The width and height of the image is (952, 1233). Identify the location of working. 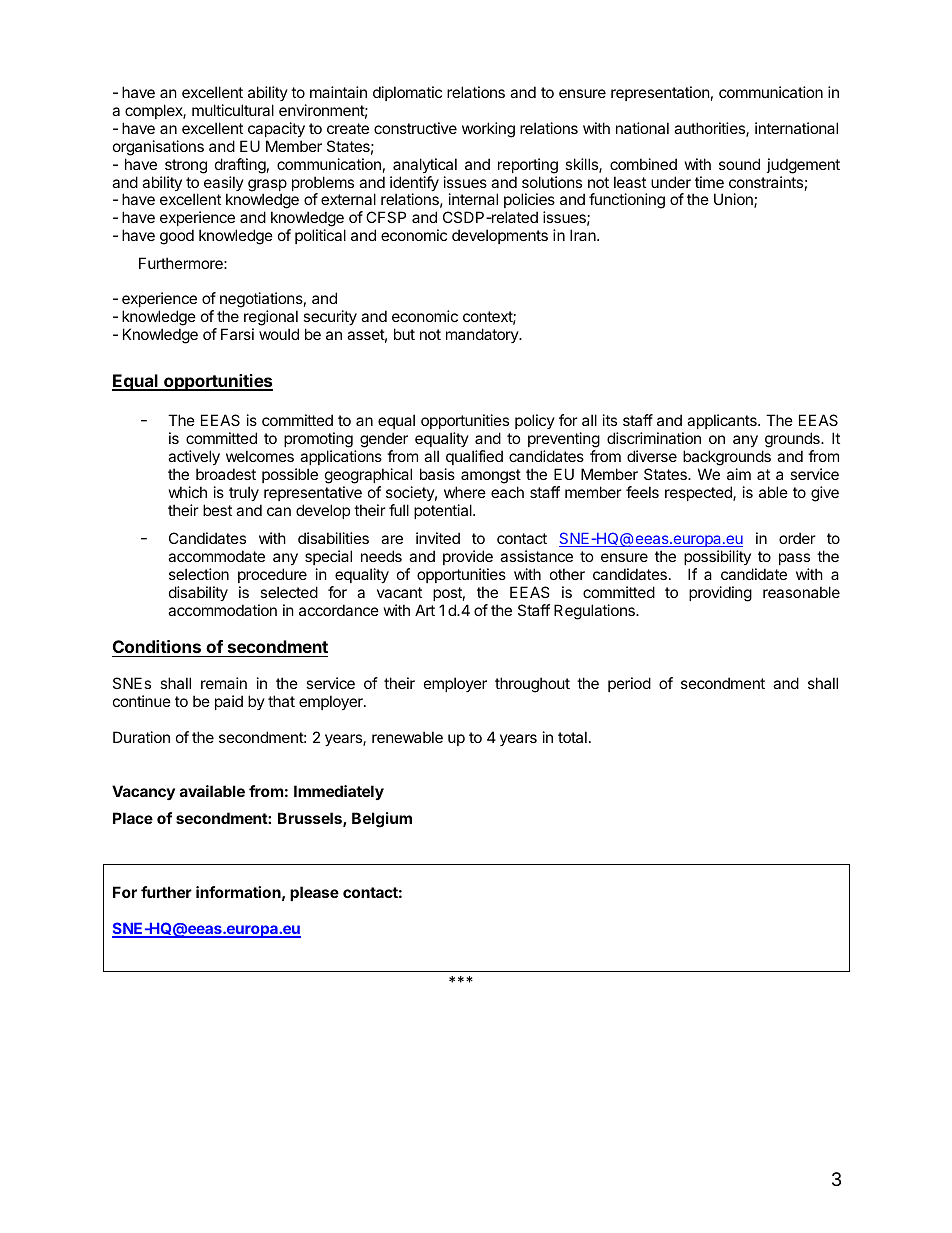
(488, 130).
